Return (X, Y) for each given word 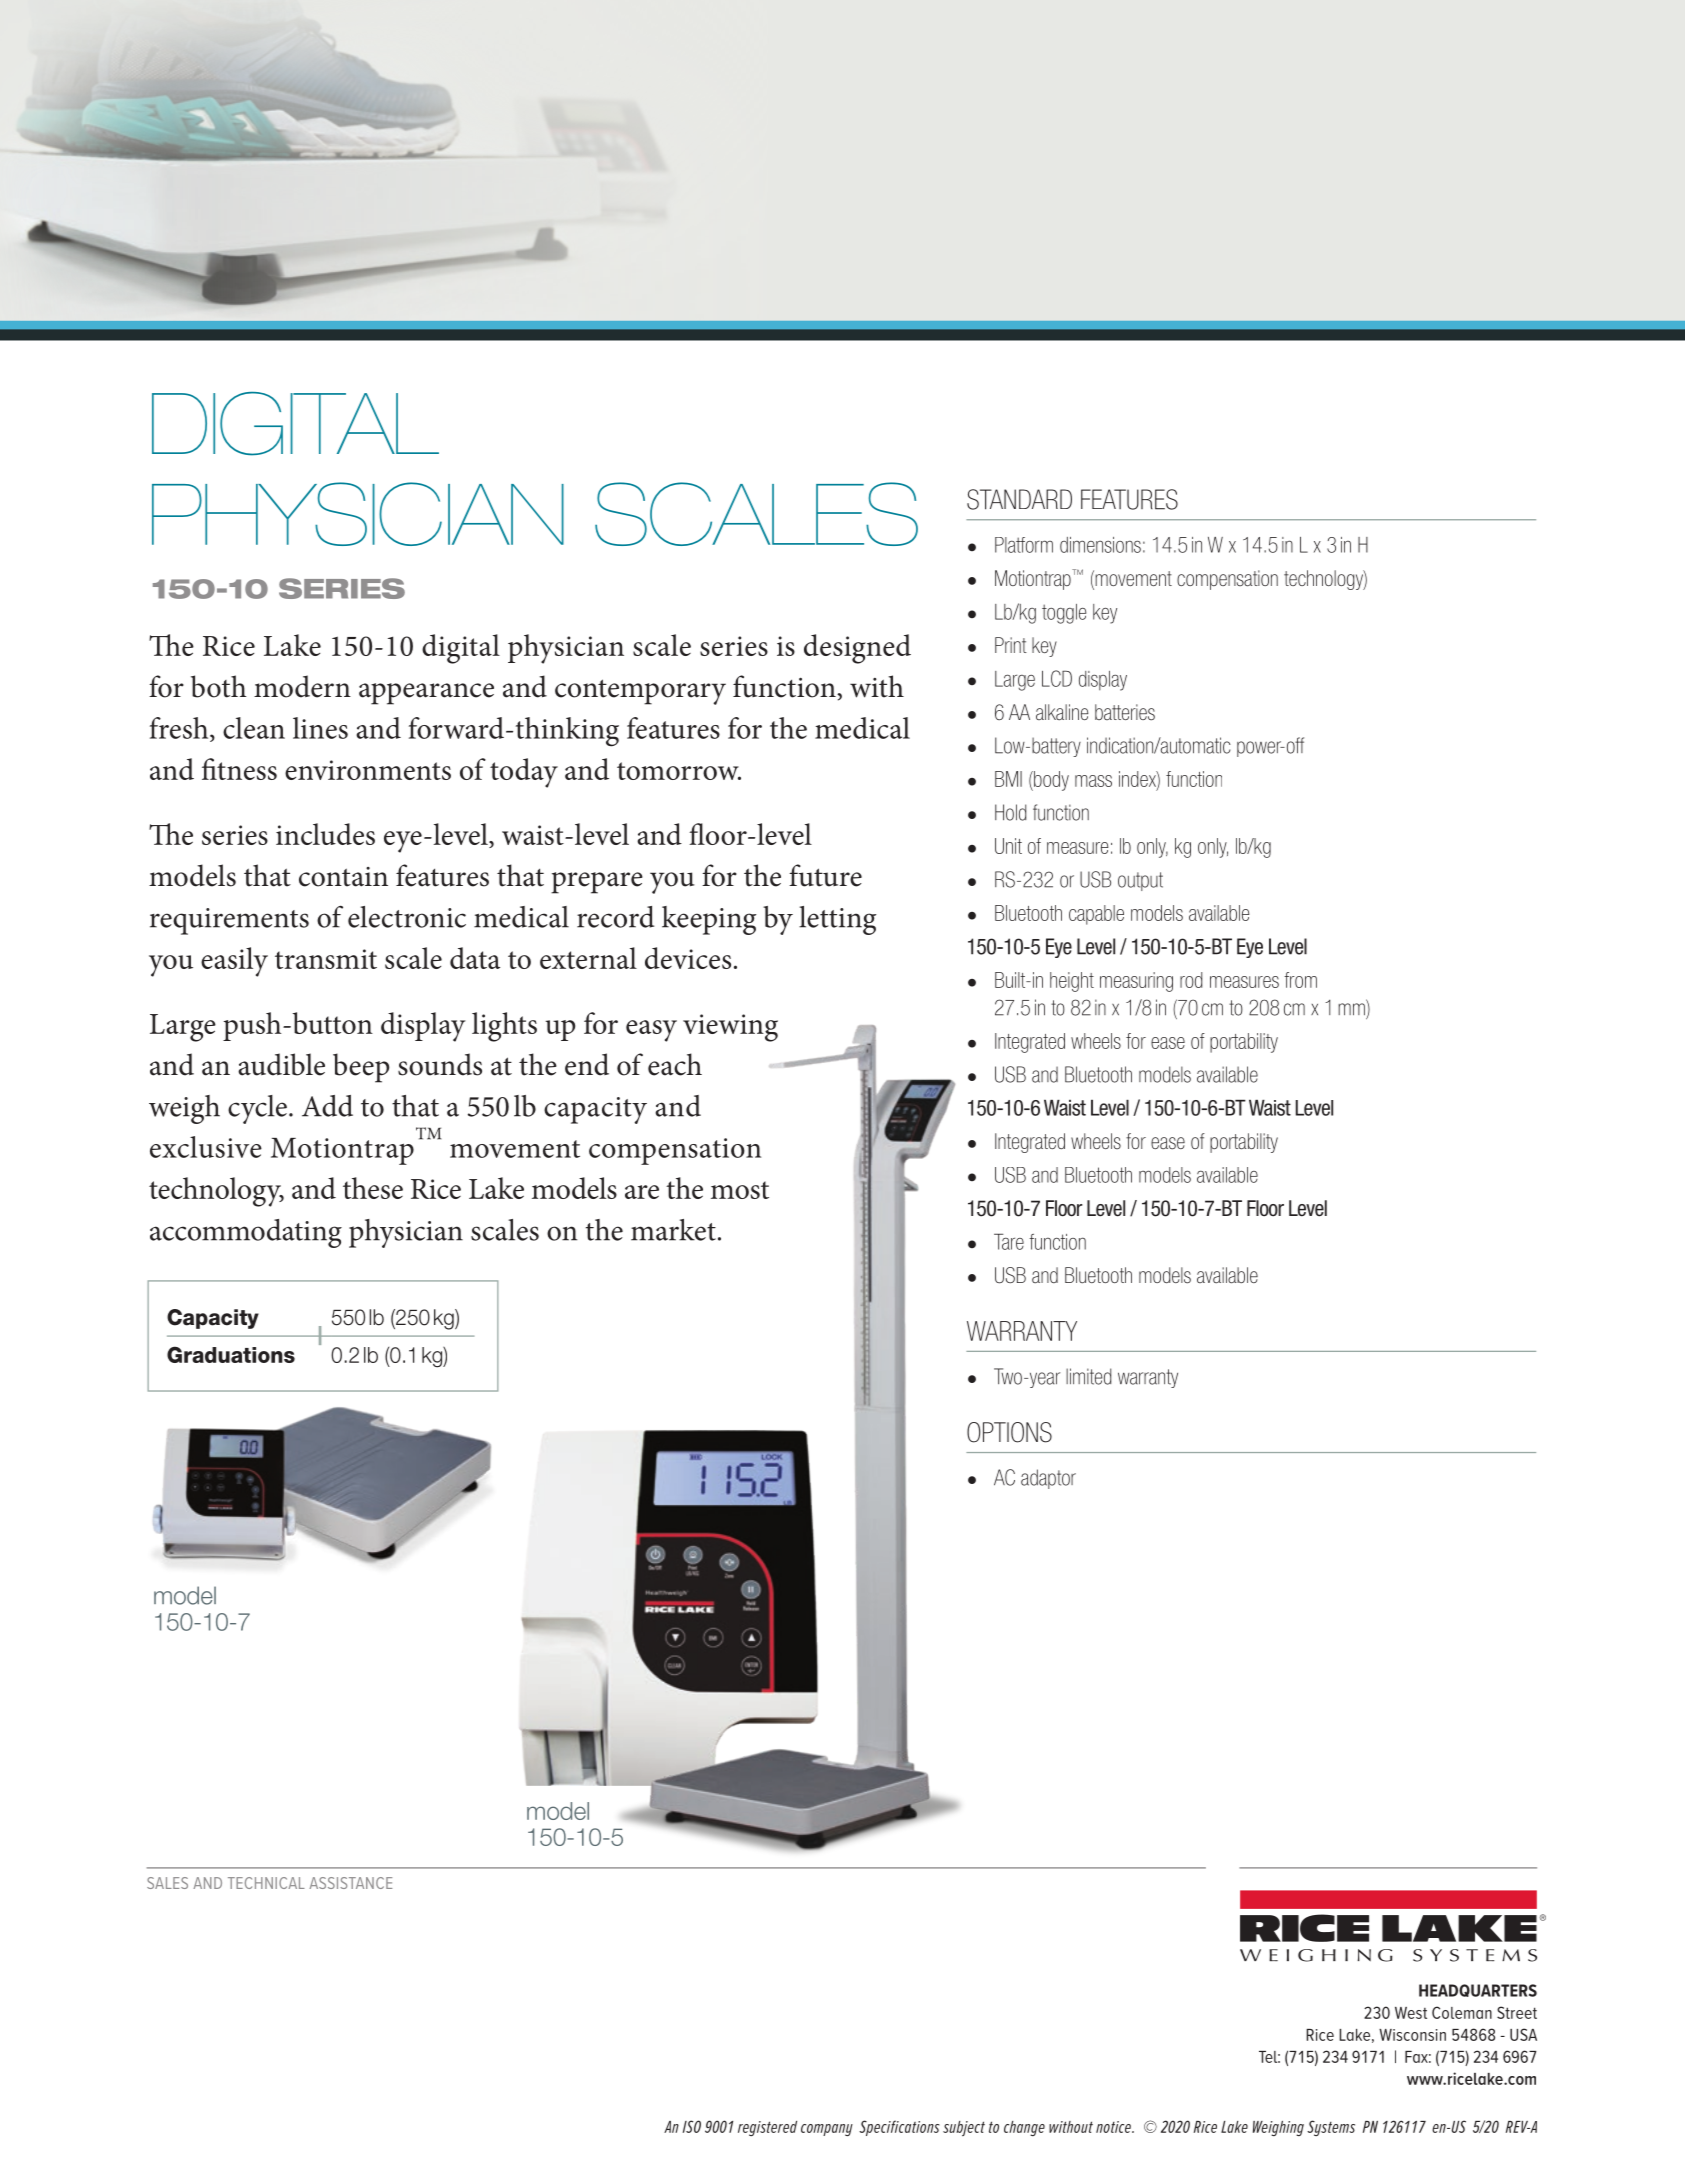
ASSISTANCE (350, 1883)
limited (1088, 1376)
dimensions (1100, 545)
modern (302, 686)
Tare (1009, 1242)
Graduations (231, 1354)
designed (857, 649)
